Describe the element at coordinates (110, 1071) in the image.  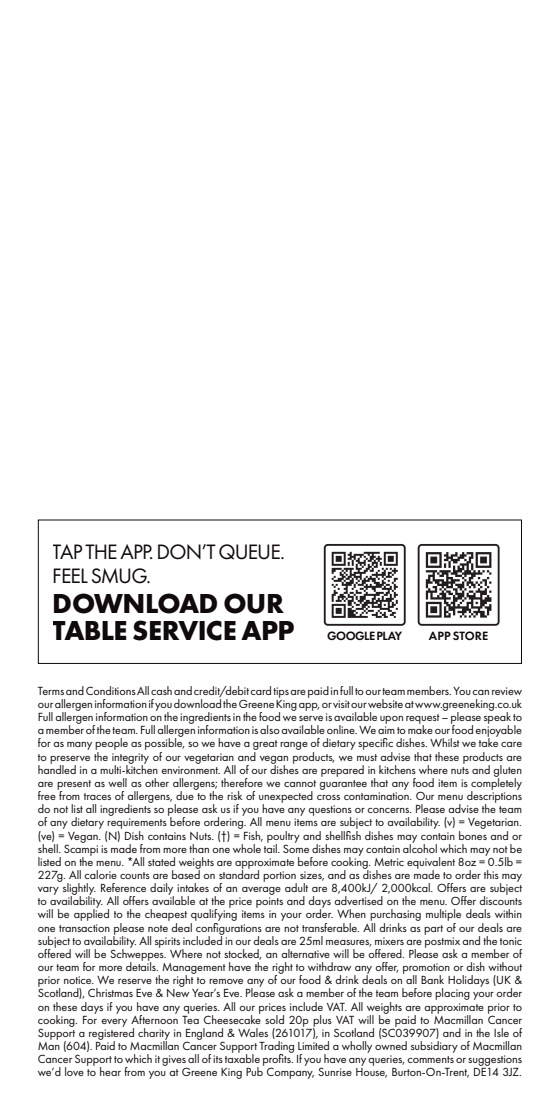
I see `hear` at that location.
